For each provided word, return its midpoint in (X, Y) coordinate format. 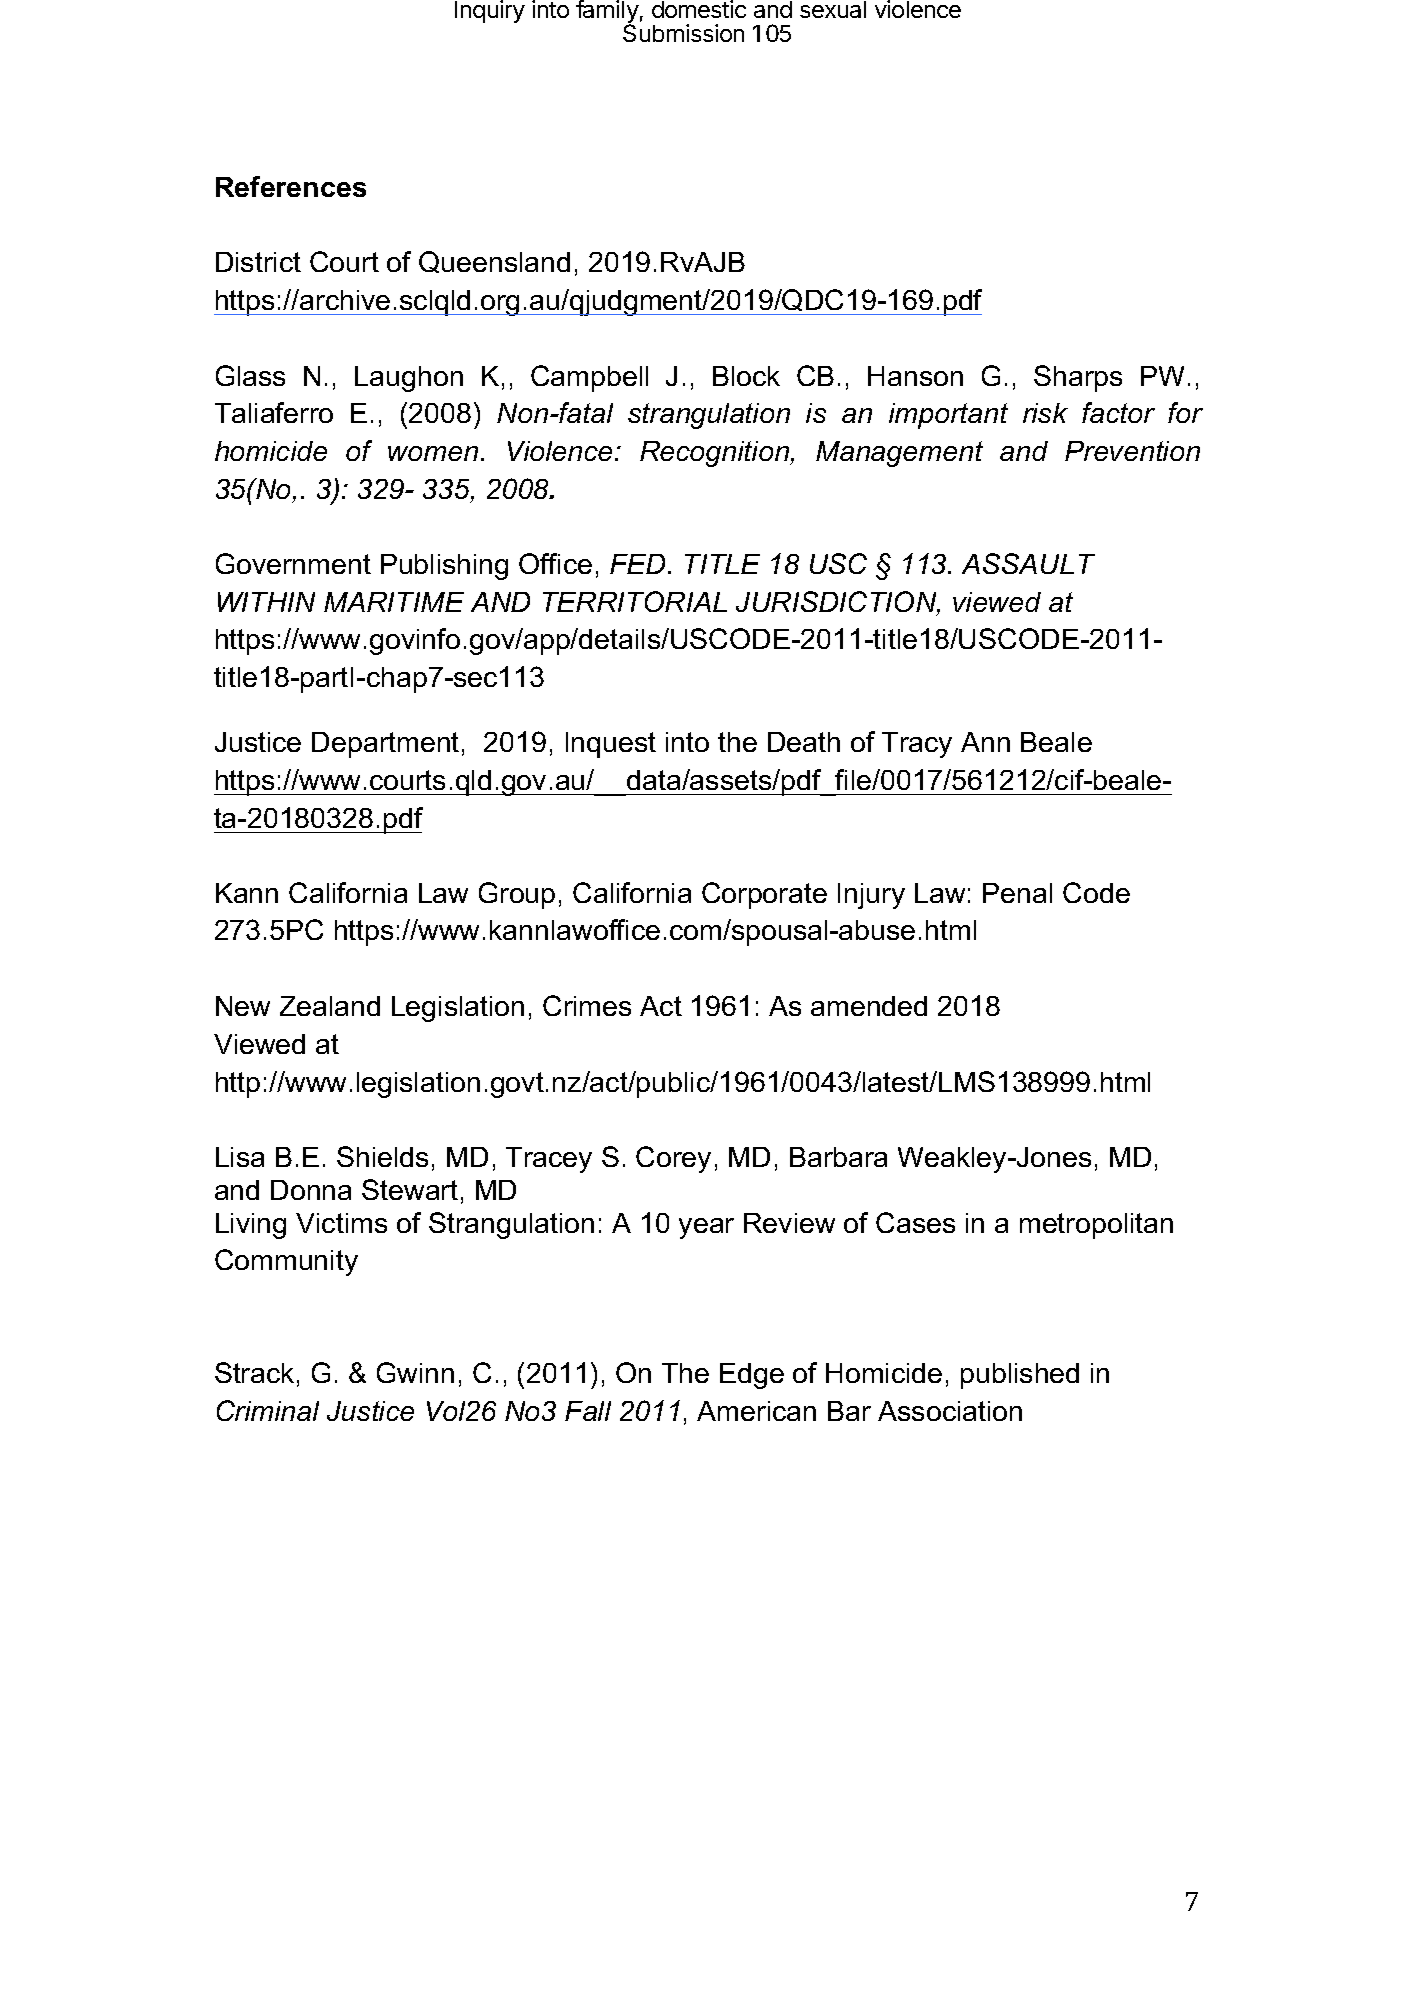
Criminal (268, 1410)
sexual (833, 9)
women (433, 453)
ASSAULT (1028, 563)
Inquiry (490, 11)
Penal (1017, 893)
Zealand (330, 1006)
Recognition (716, 454)
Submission (683, 33)
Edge (752, 1376)
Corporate (764, 895)
